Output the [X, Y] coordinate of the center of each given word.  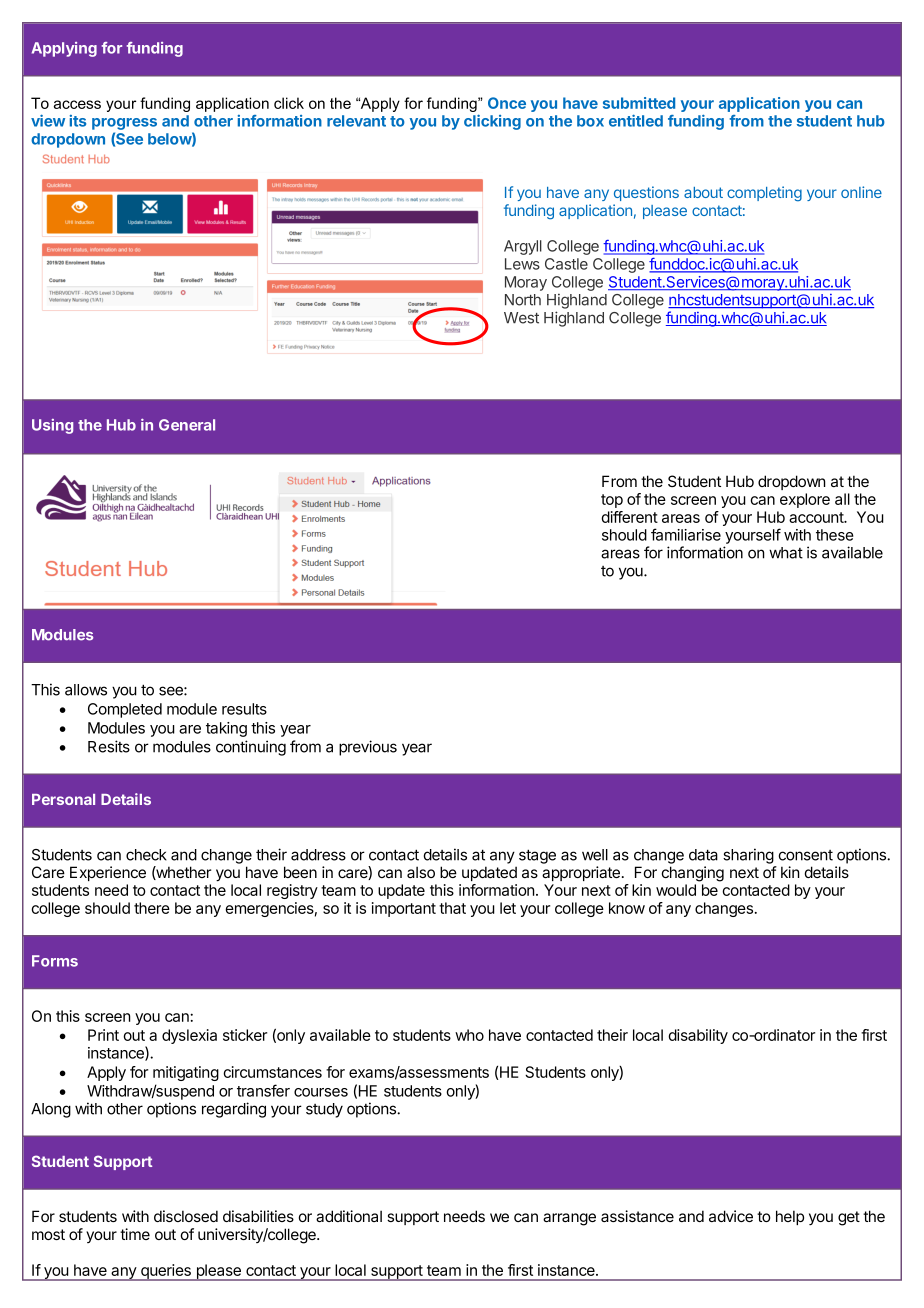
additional [349, 1216]
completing [764, 194]
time [135, 1234]
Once [507, 103]
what [786, 553]
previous [368, 748]
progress [124, 124]
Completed [125, 710]
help [790, 1217]
